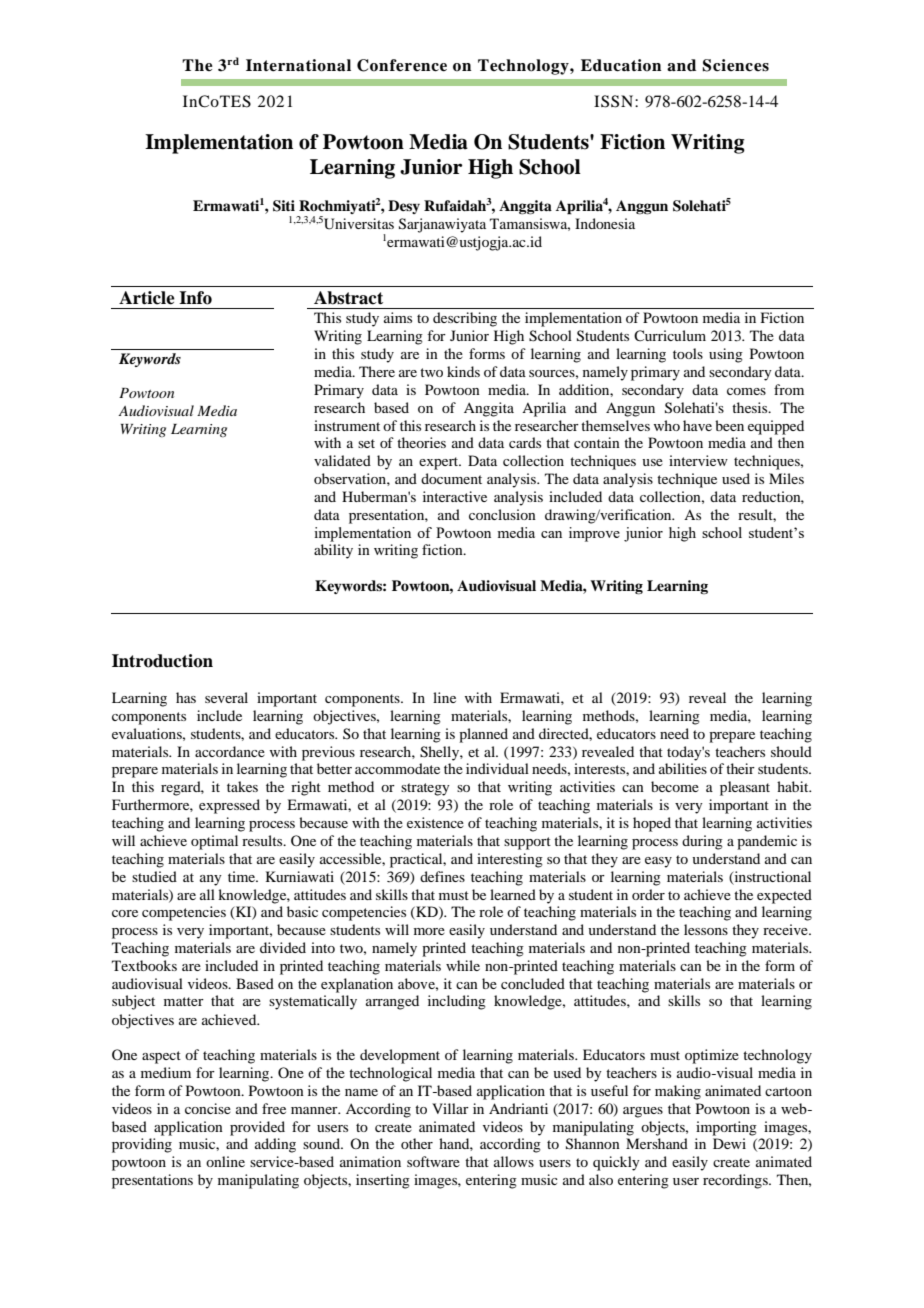  I want to click on International, so click(298, 65).
